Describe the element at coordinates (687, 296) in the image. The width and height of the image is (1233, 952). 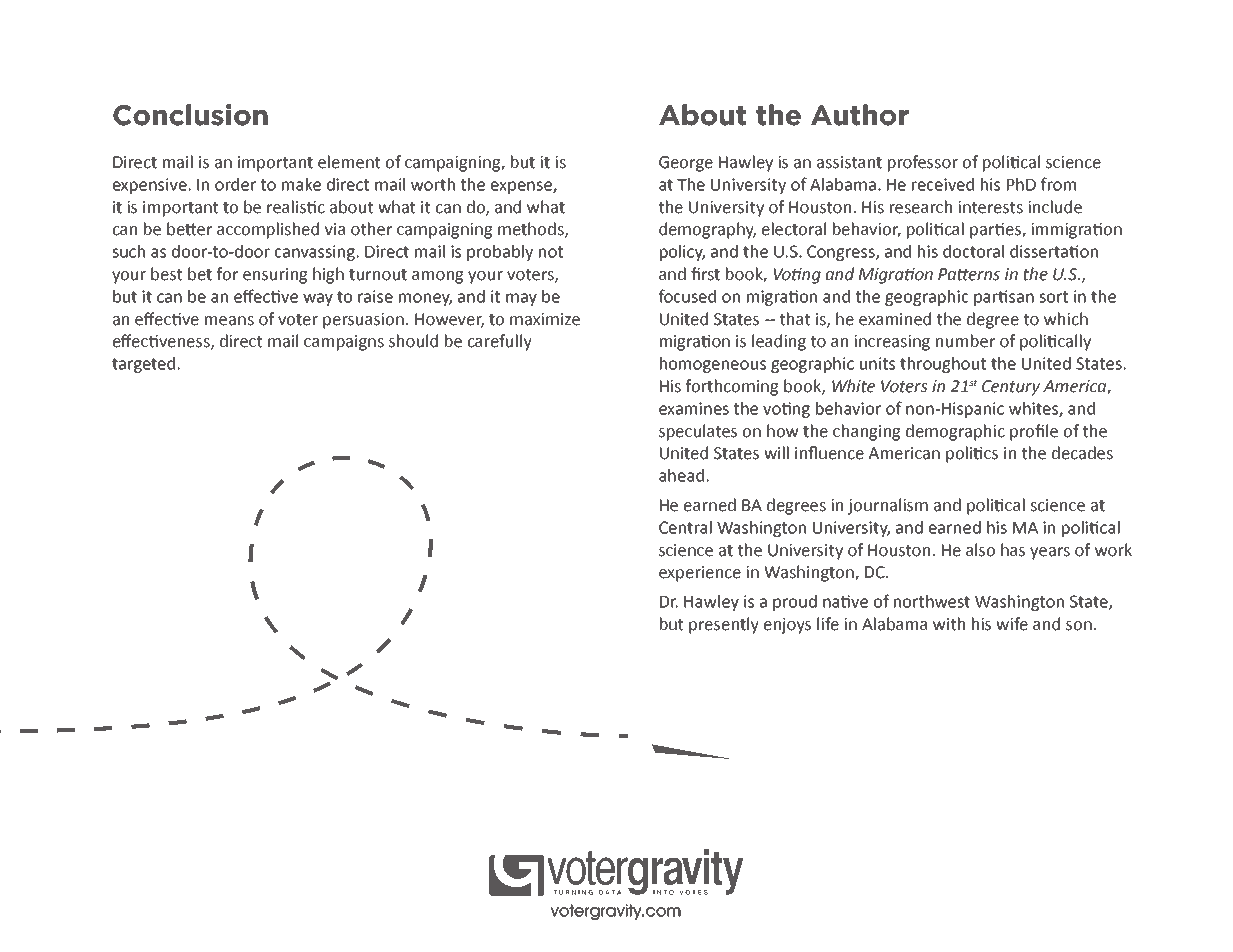
I see `focused` at that location.
